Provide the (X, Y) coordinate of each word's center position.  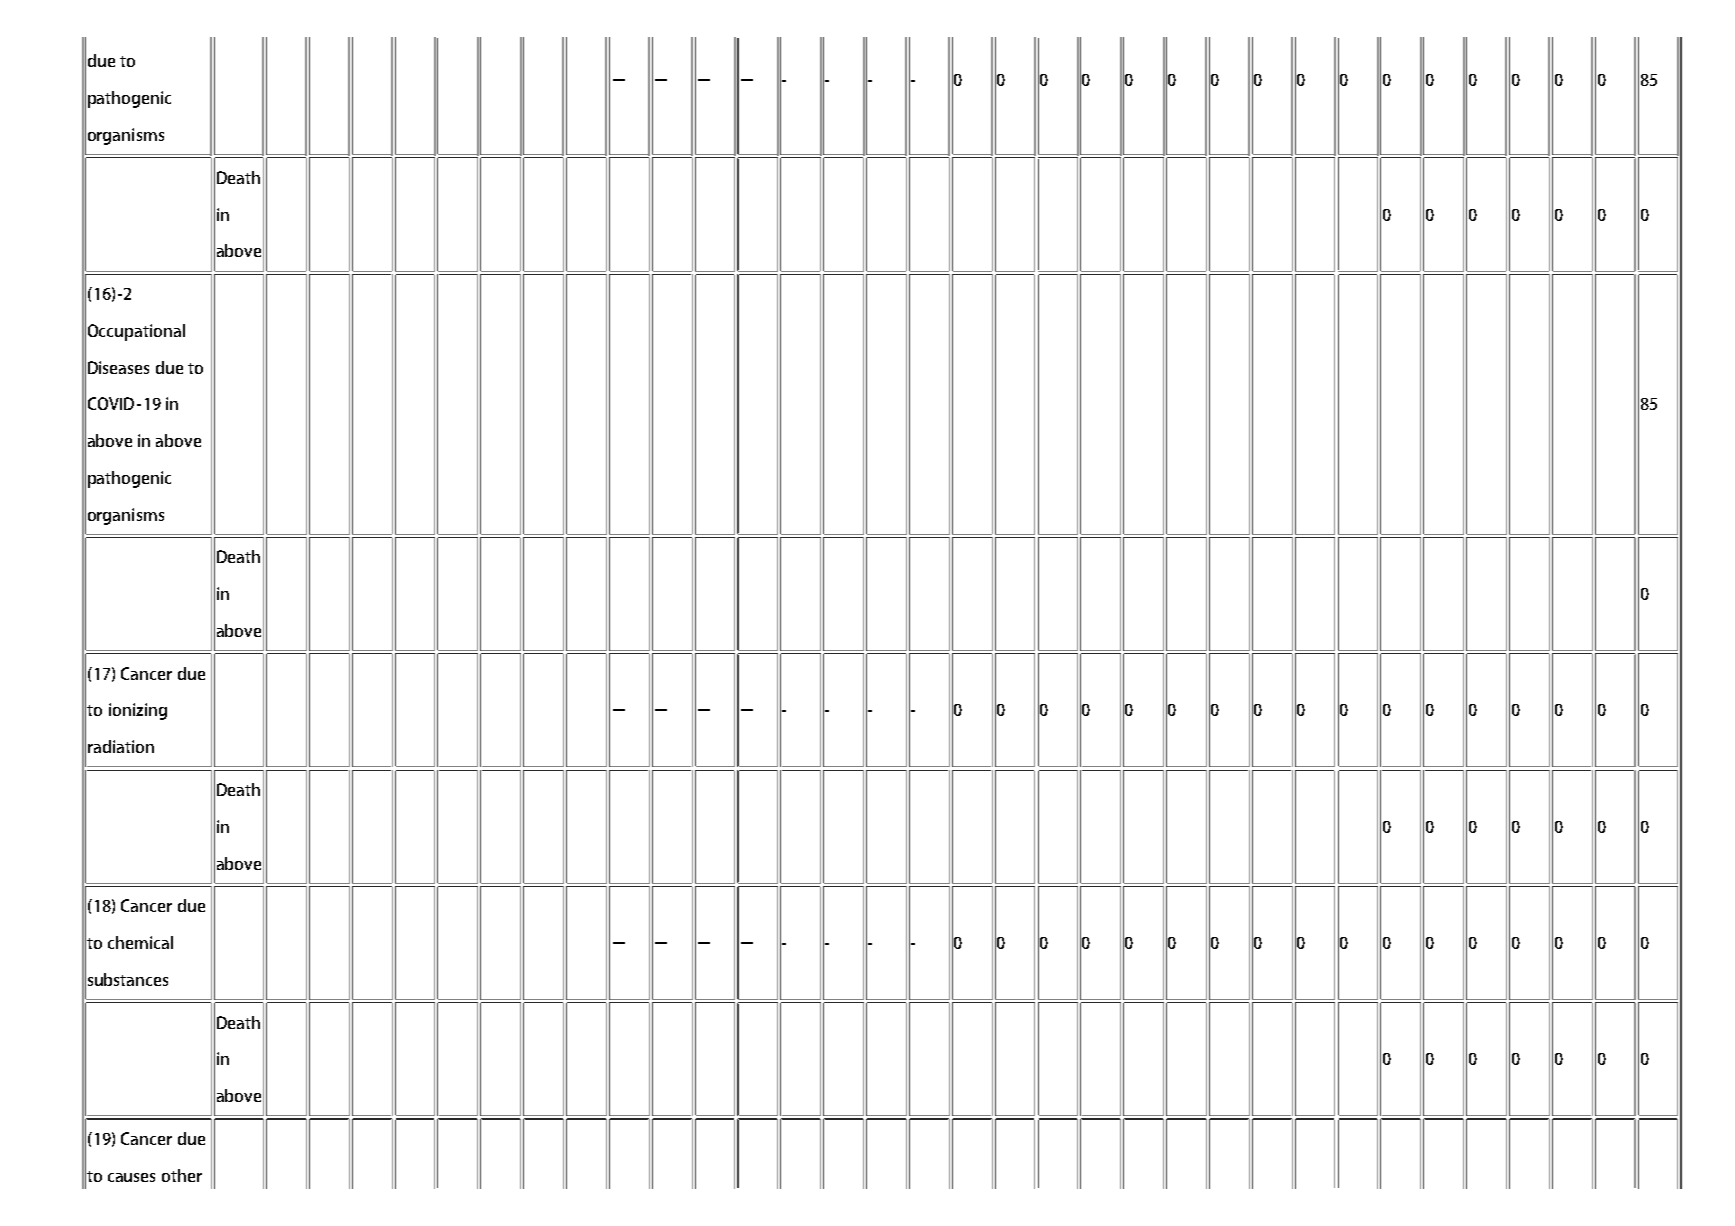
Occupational (136, 332)
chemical (140, 942)
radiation (121, 746)
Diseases (118, 367)
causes (131, 1177)
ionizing (138, 711)
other (182, 1175)
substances (128, 979)
